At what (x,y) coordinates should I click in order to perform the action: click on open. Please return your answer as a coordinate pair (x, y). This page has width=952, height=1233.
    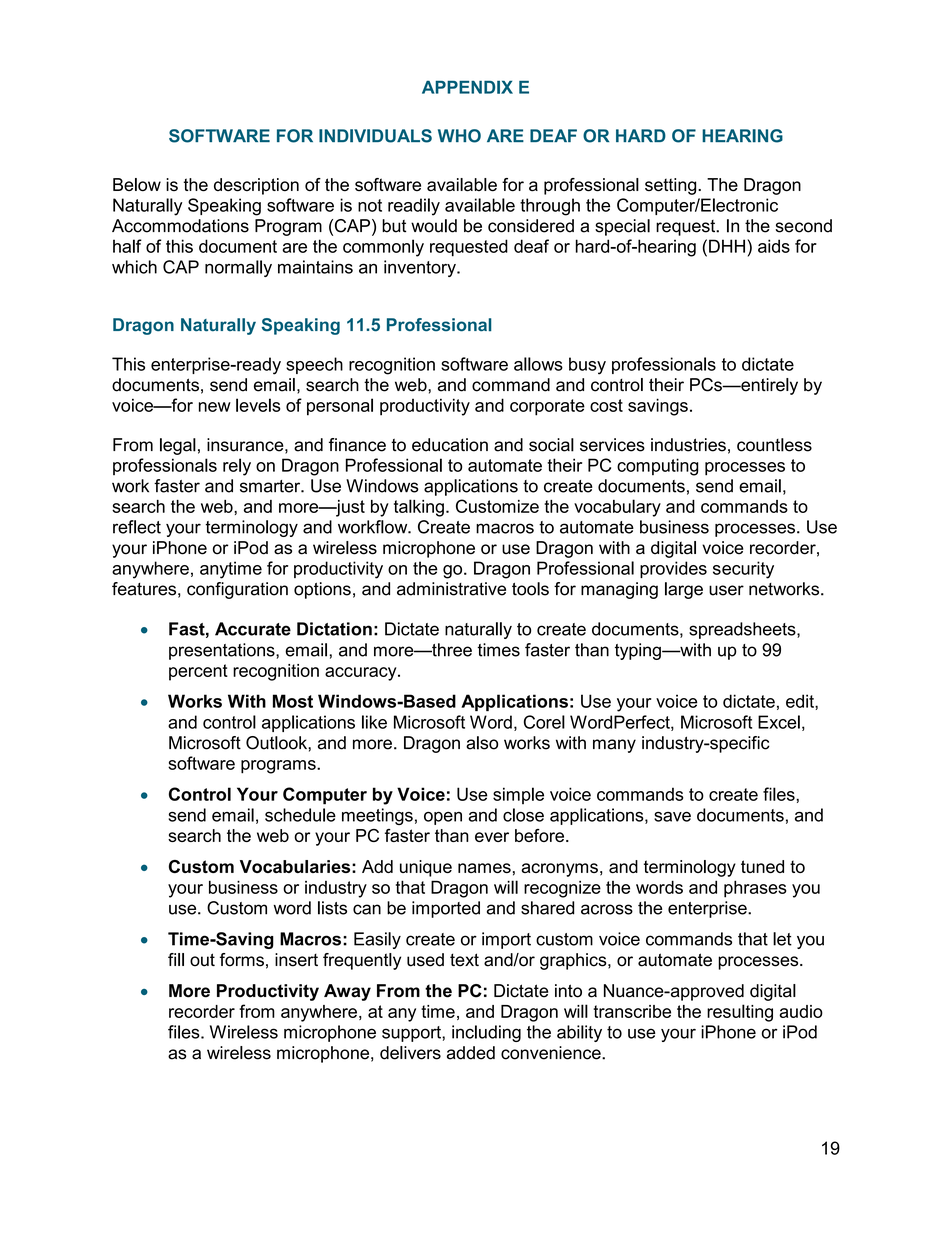
    Looking at the image, I should click on (443, 818).
